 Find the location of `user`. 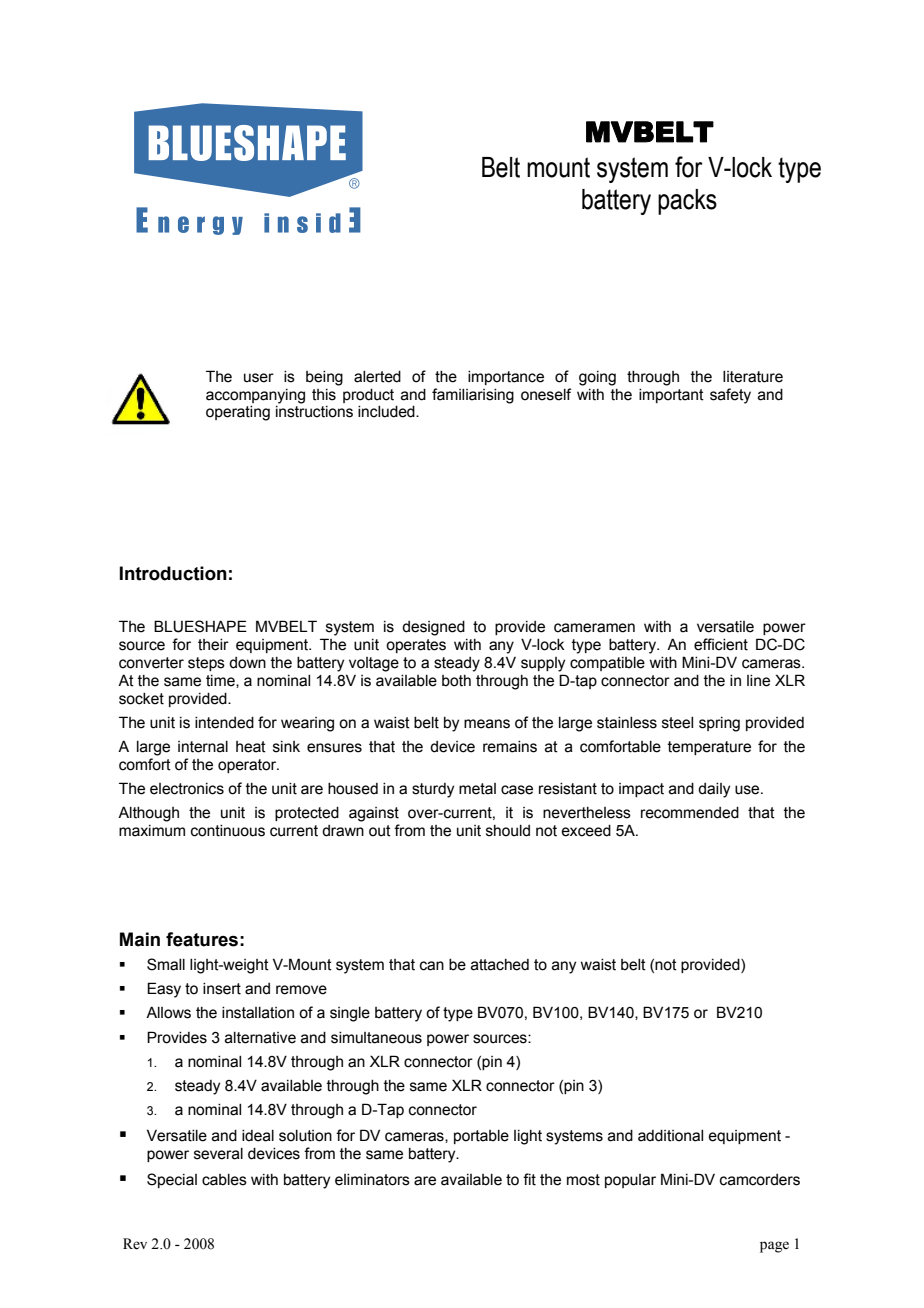

user is located at coordinates (259, 378).
